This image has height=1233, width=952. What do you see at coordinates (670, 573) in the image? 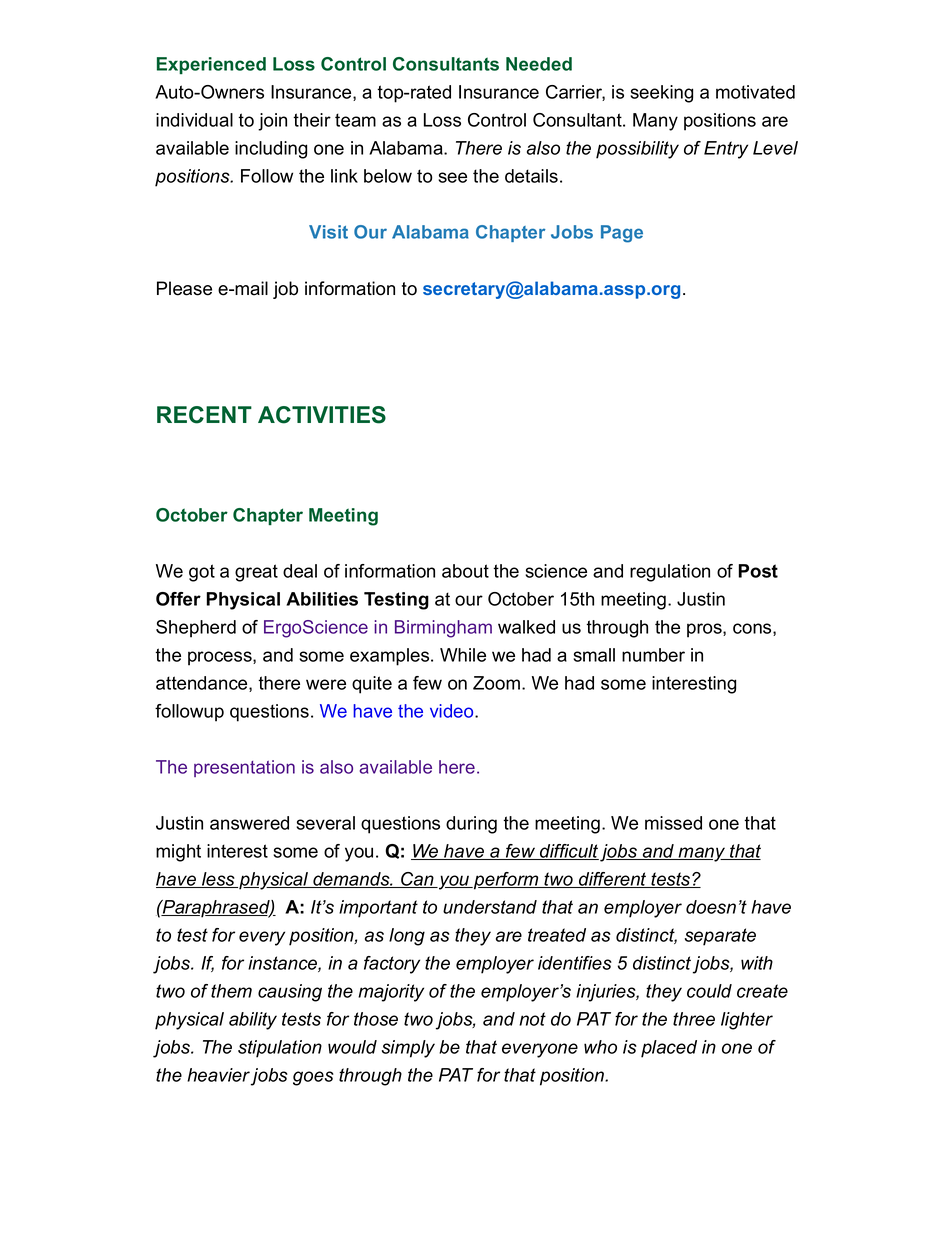
I see `regulation` at bounding box center [670, 573].
